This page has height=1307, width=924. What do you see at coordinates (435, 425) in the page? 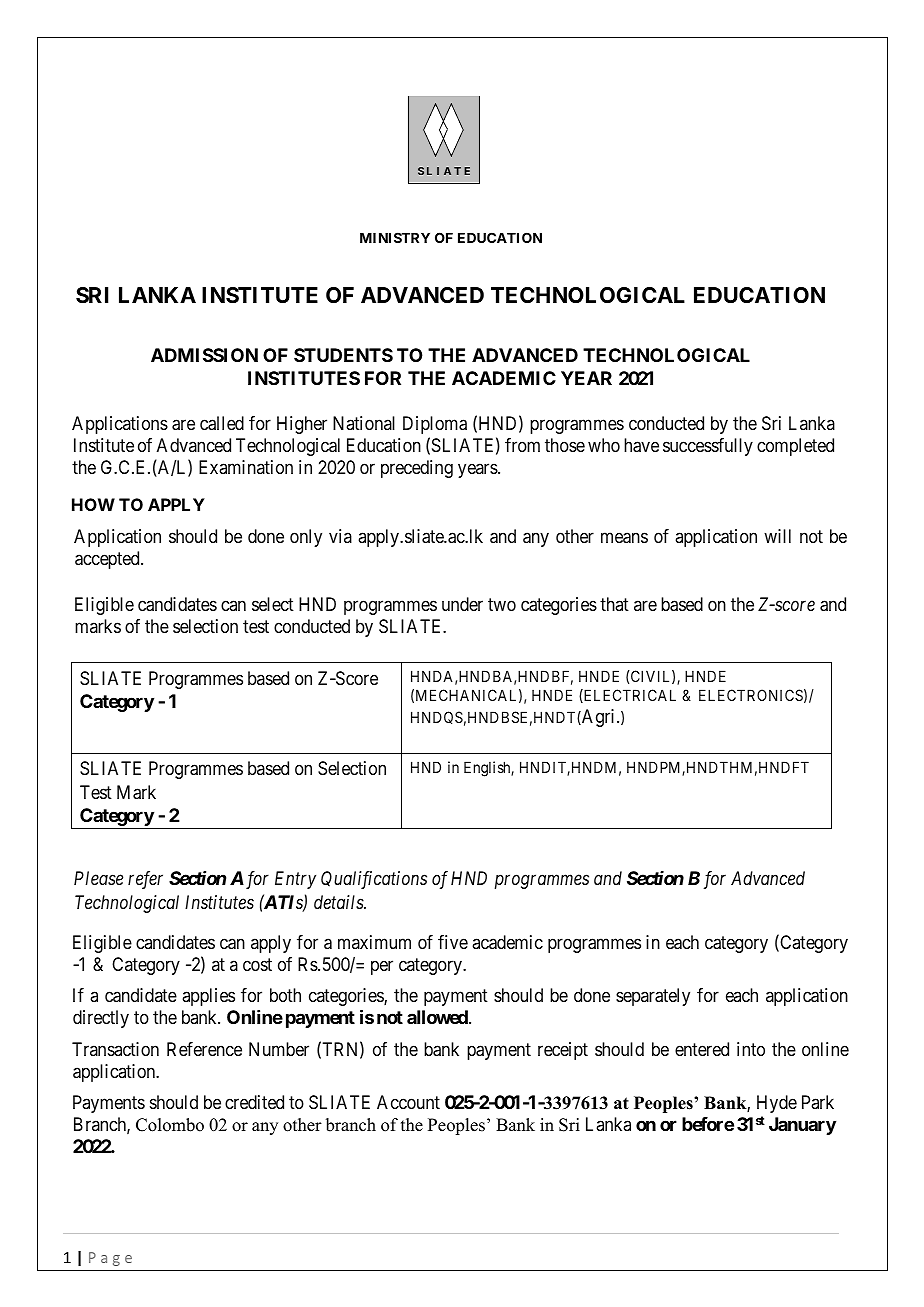
I see `Diploma` at bounding box center [435, 425].
